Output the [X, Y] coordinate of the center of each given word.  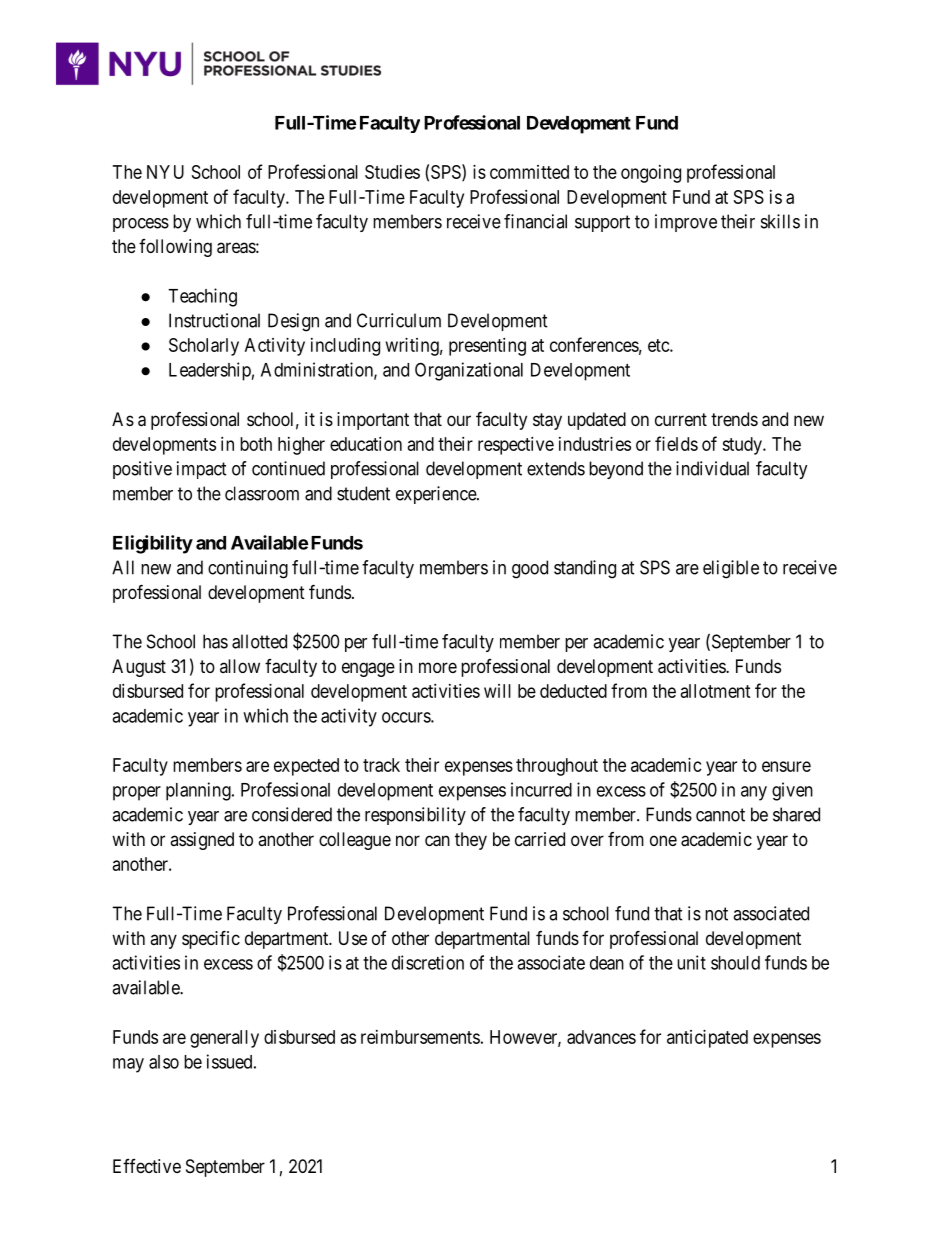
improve [686, 223]
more [438, 667]
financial [535, 221]
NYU [165, 172]
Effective [147, 1166]
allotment [716, 691]
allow [240, 666]
